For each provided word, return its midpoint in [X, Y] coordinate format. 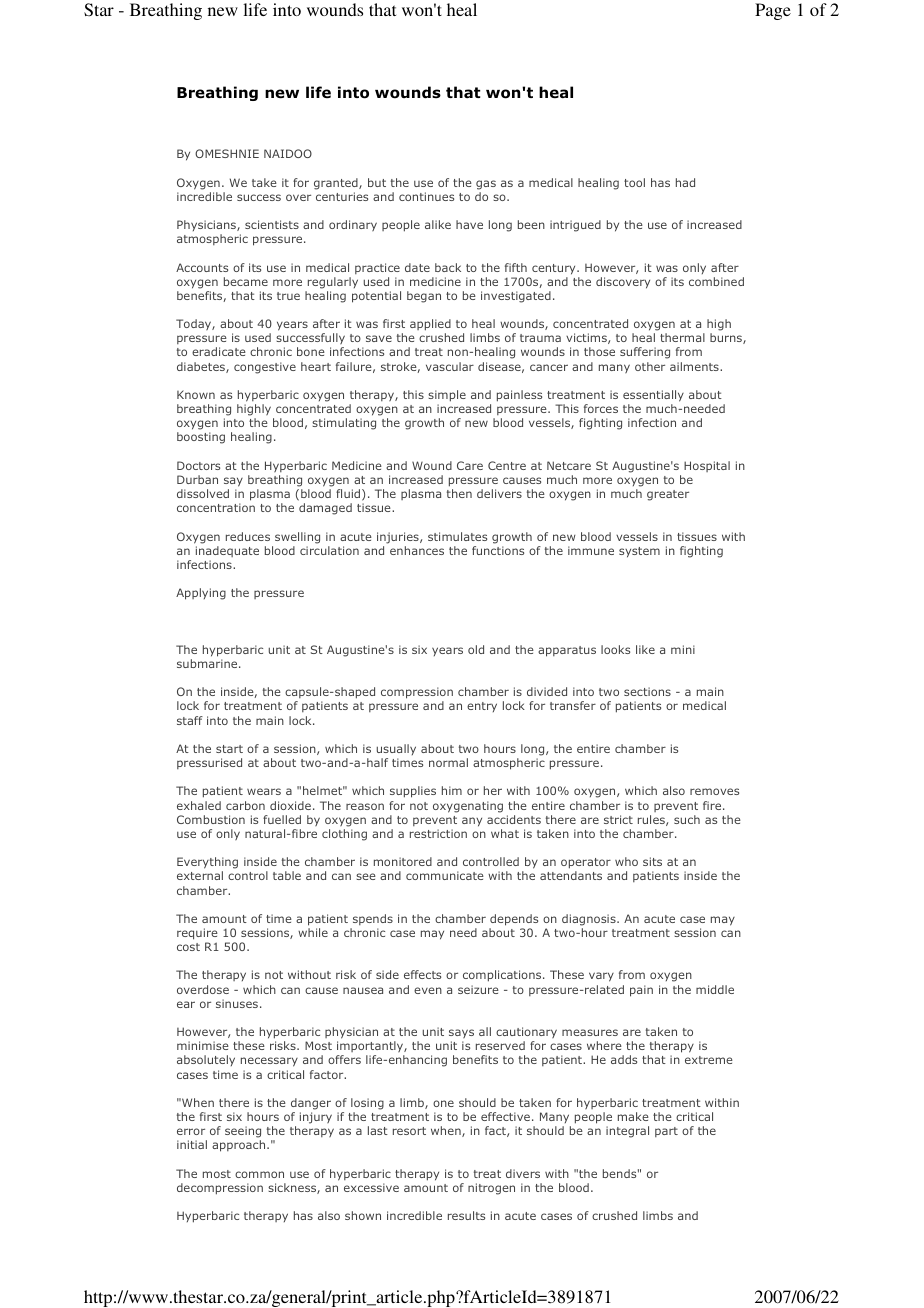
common [259, 1174]
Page [773, 11]
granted [337, 184]
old [476, 649]
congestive [265, 368]
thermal [682, 337]
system [639, 552]
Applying [201, 594]
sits [652, 861]
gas [486, 185]
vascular [450, 366]
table [287, 875]
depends [514, 920]
